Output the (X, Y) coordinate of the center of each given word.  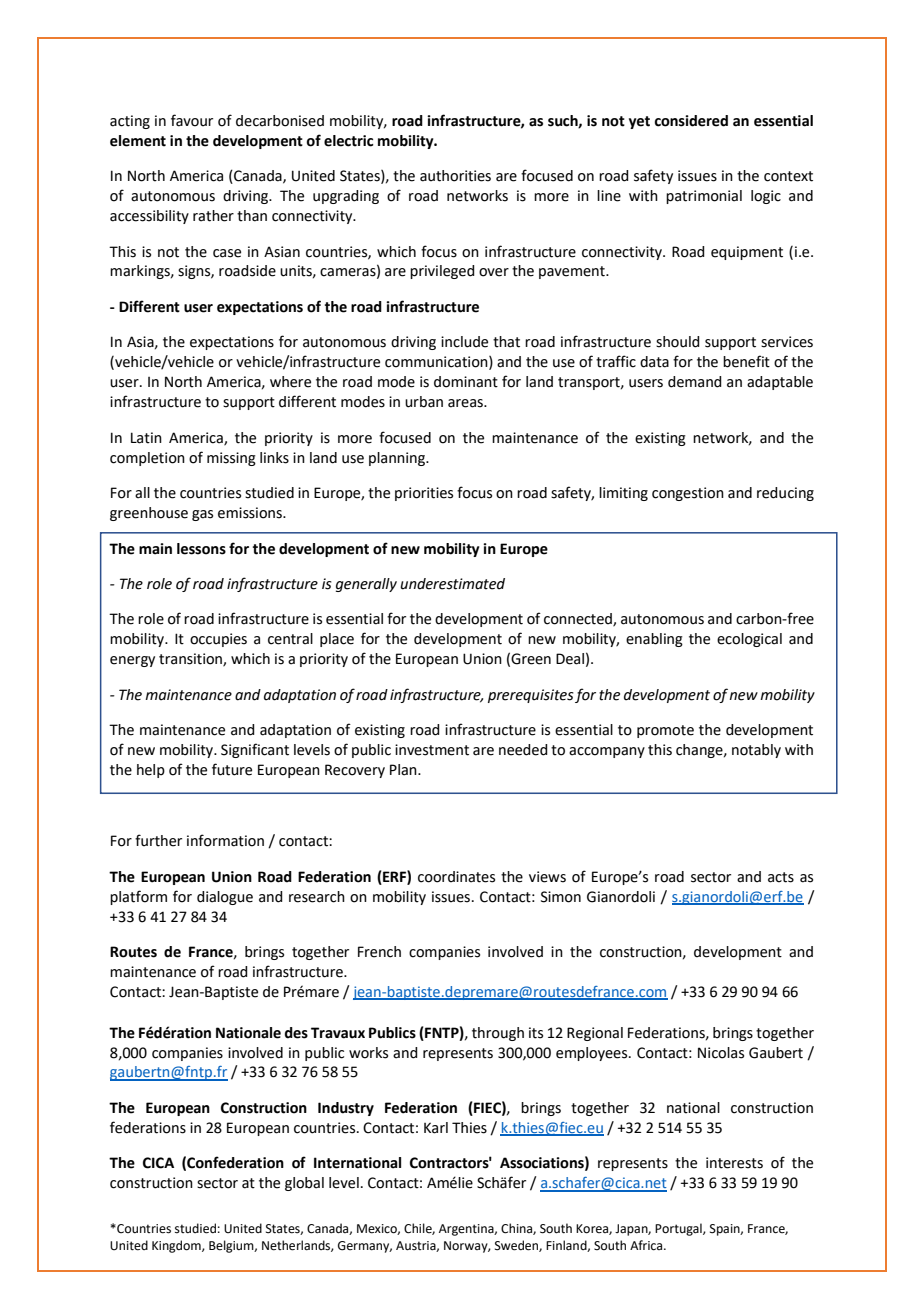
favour (192, 120)
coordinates (456, 877)
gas (202, 515)
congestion (688, 494)
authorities (455, 176)
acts (781, 877)
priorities (424, 494)
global (304, 1184)
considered (691, 121)
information (225, 840)
